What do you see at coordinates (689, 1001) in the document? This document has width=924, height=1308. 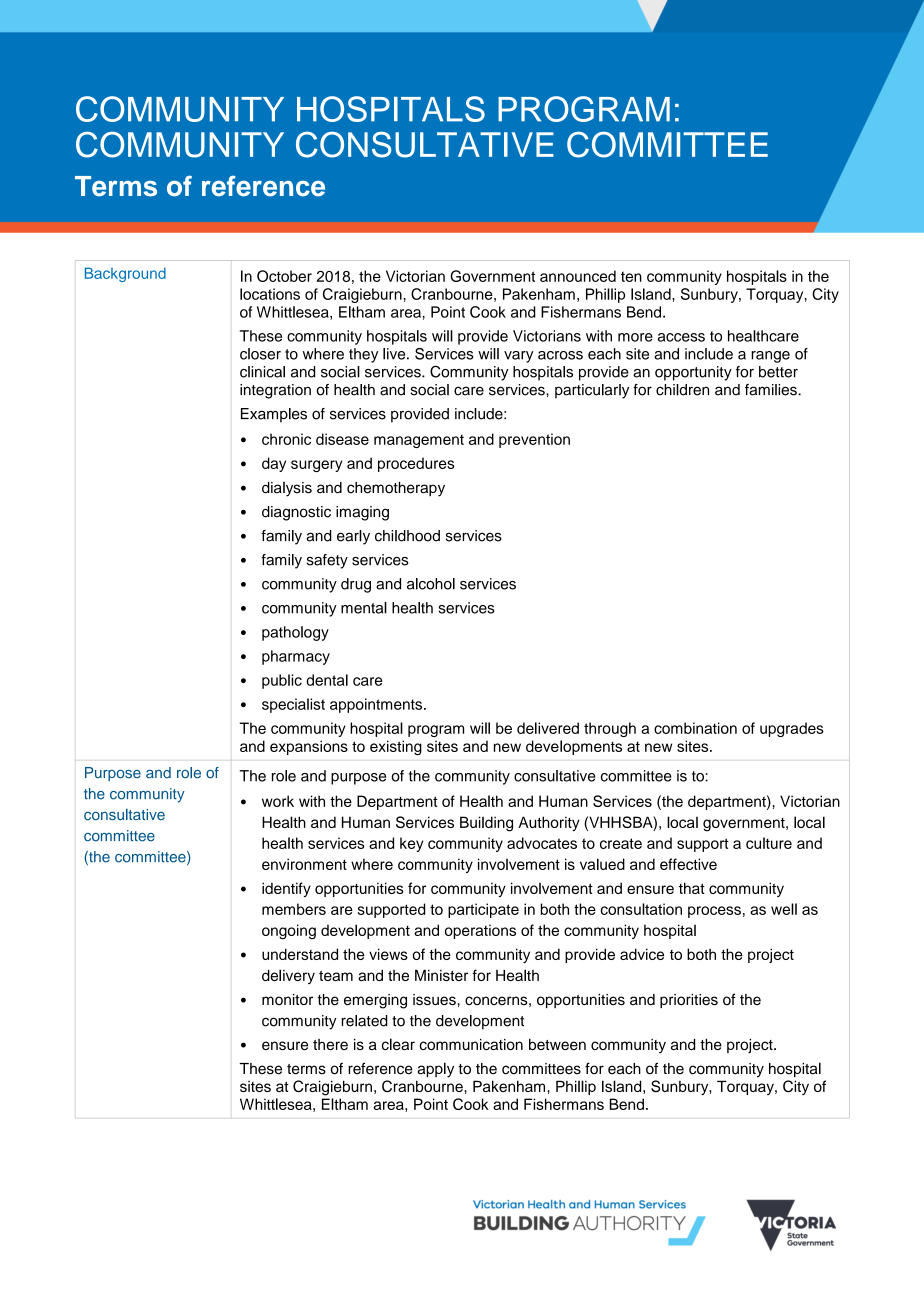 I see `priorities` at bounding box center [689, 1001].
